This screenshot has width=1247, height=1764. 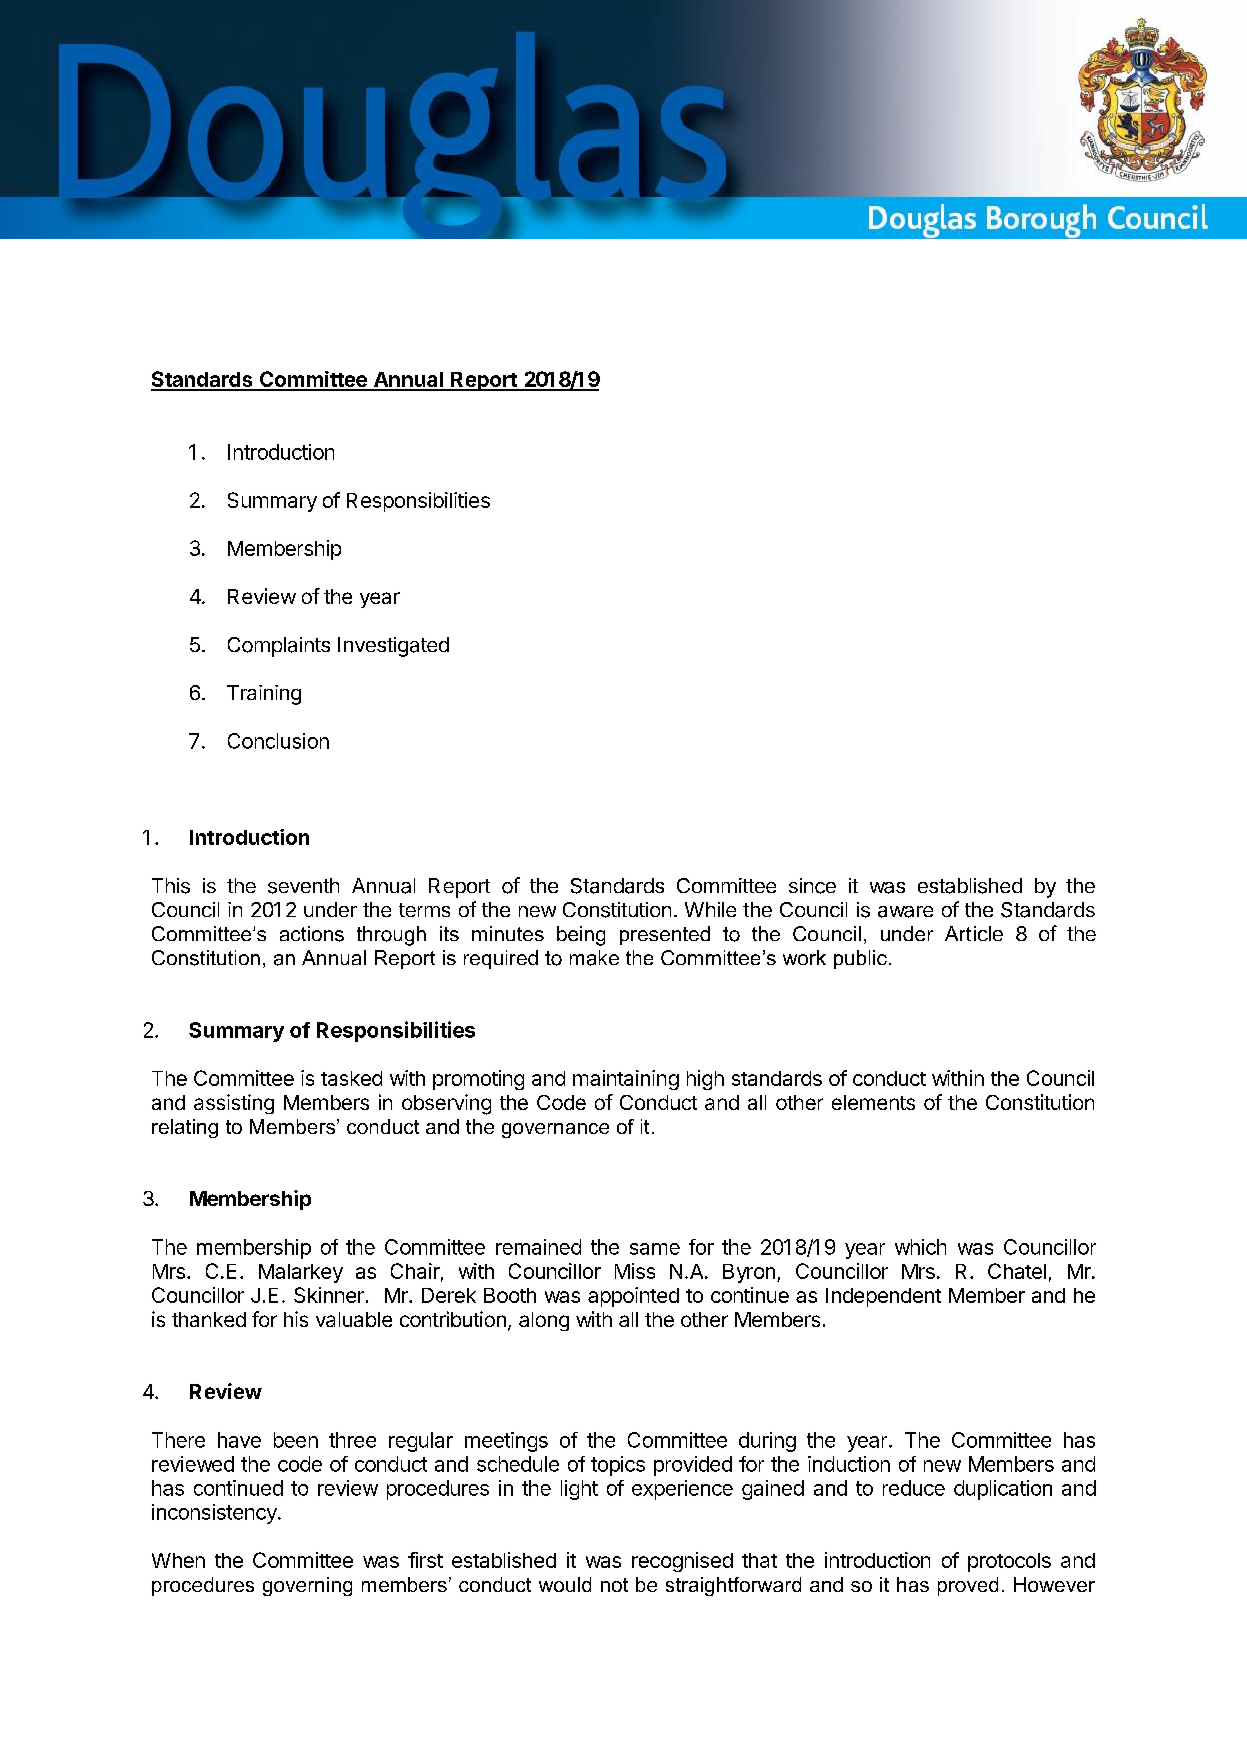 What do you see at coordinates (614, 1585) in the screenshot?
I see `not` at bounding box center [614, 1585].
